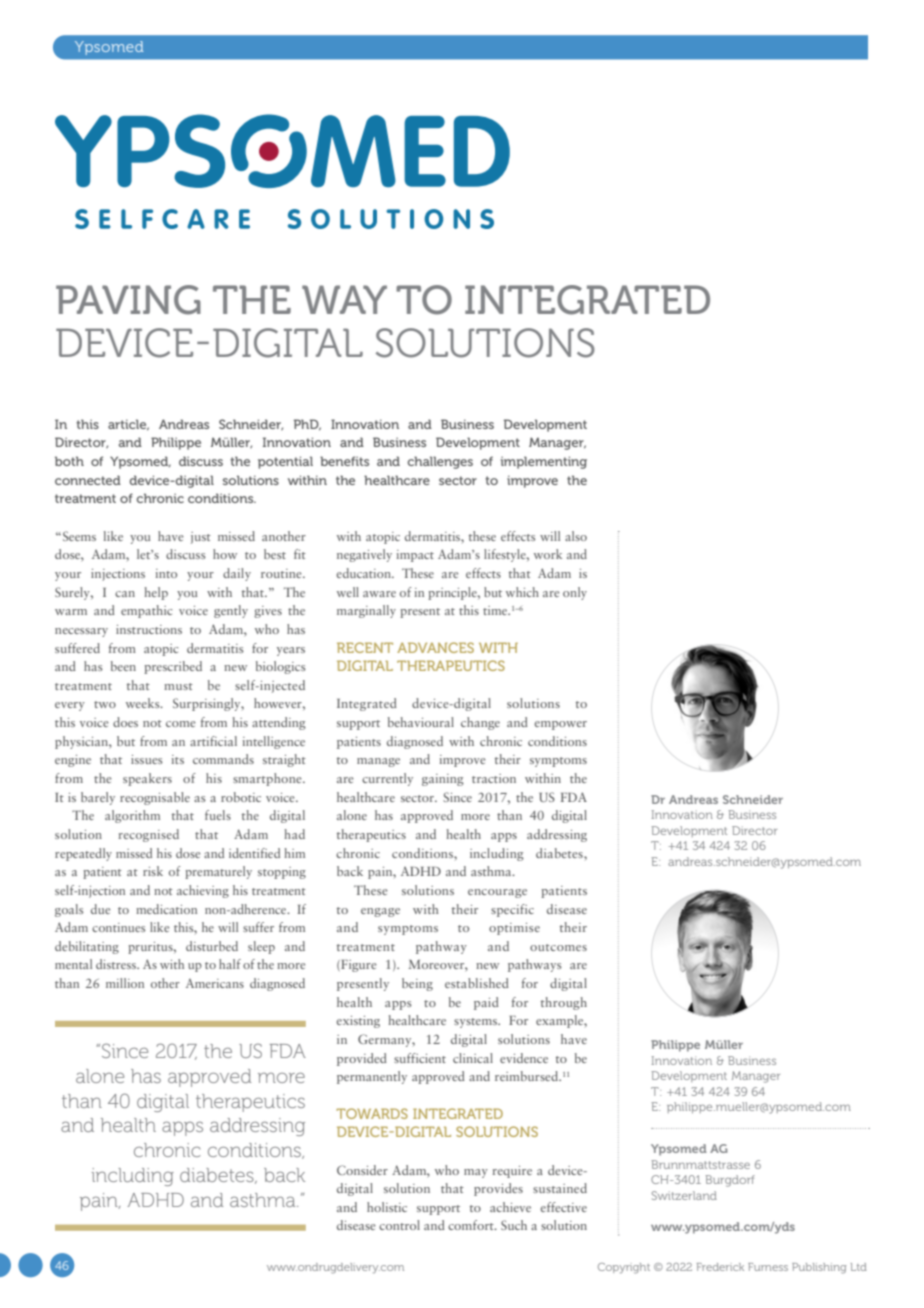 This screenshot has height=1308, width=924. I want to click on implementing, so click(544, 462).
